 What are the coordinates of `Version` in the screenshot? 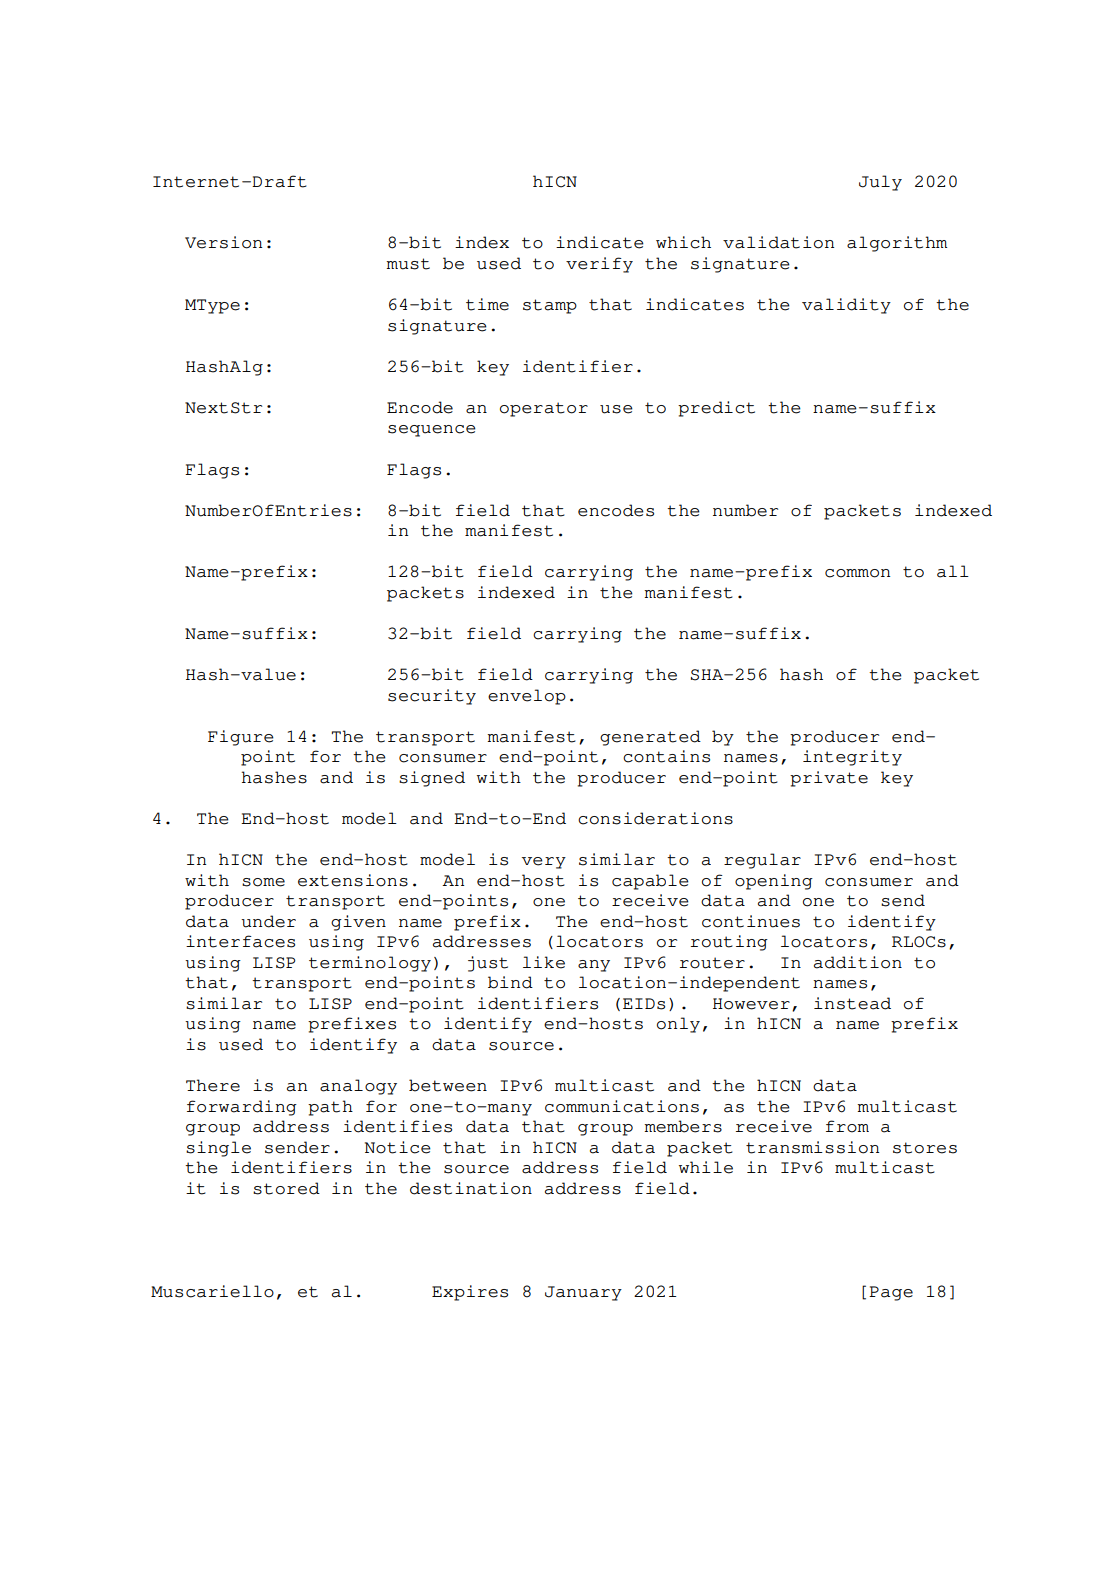 It's located at (223, 242).
